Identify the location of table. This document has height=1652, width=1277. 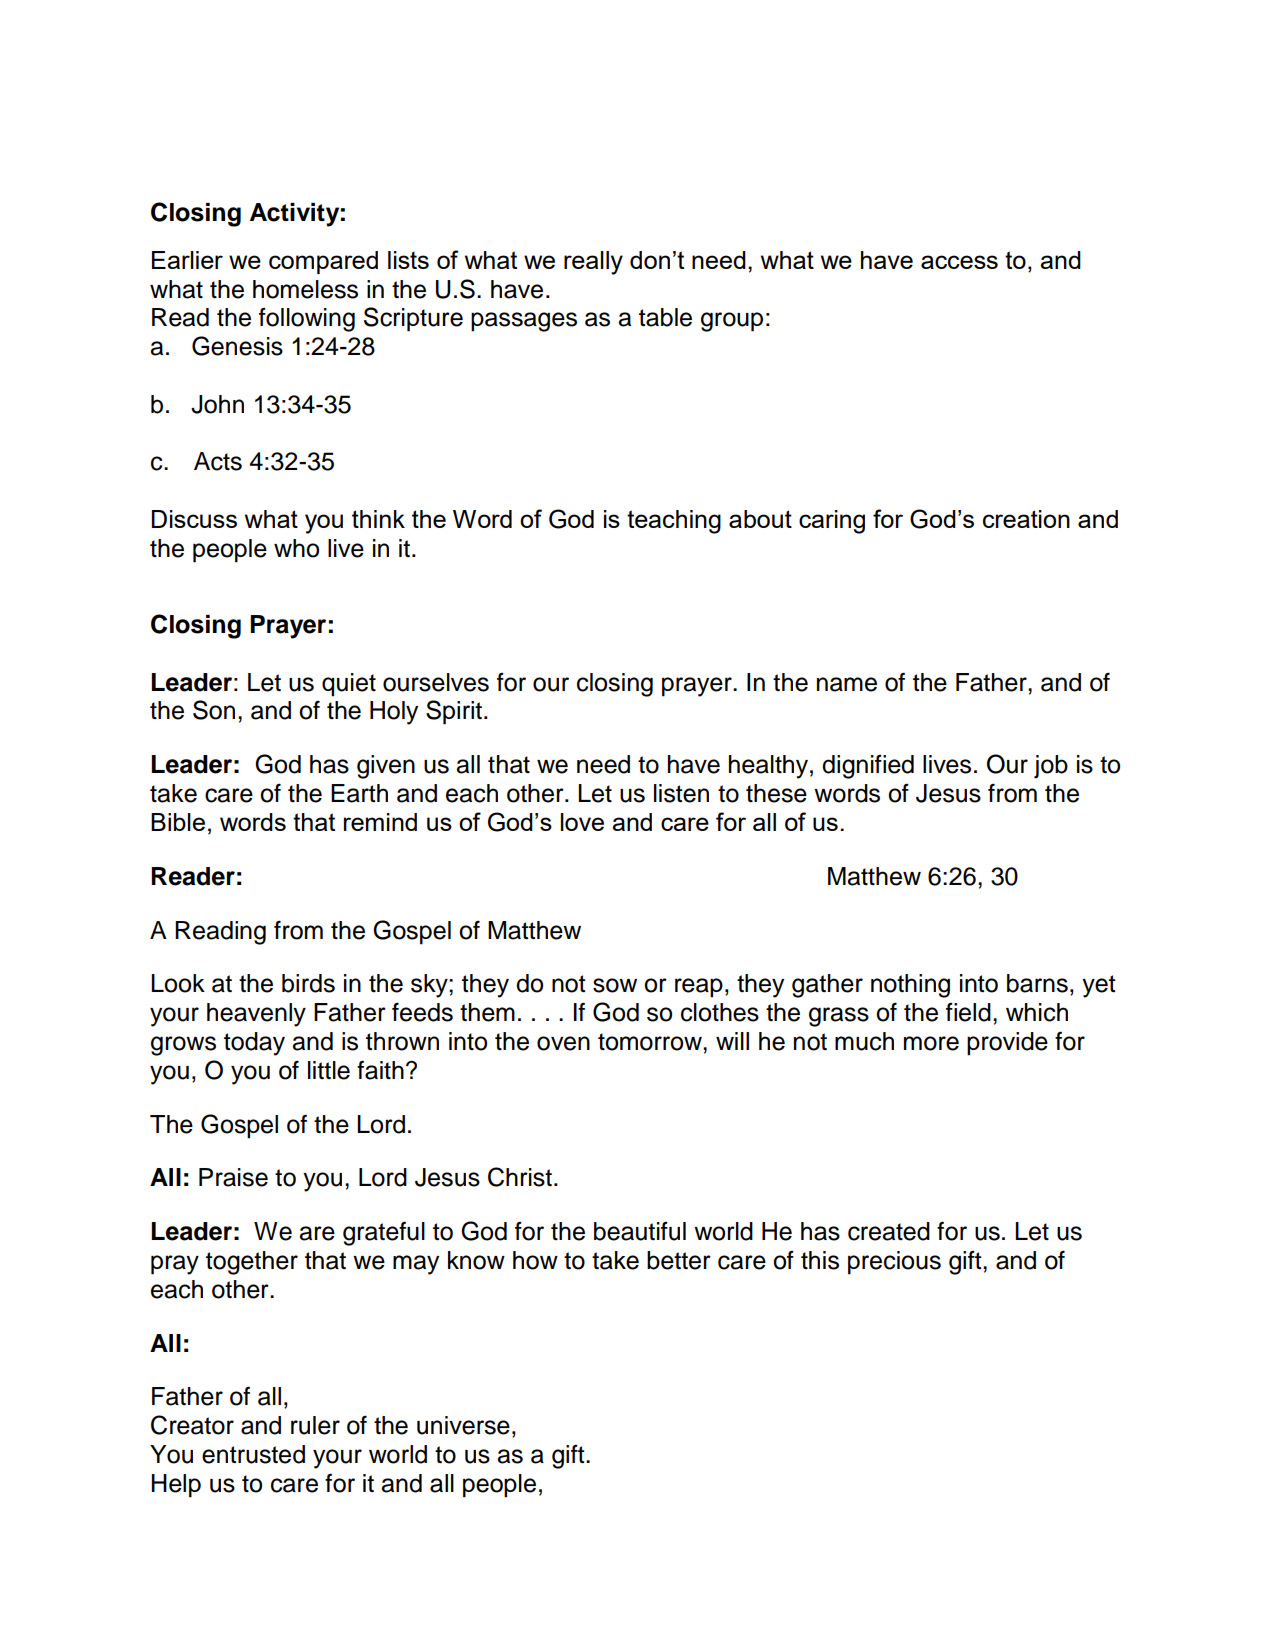
(665, 317).
